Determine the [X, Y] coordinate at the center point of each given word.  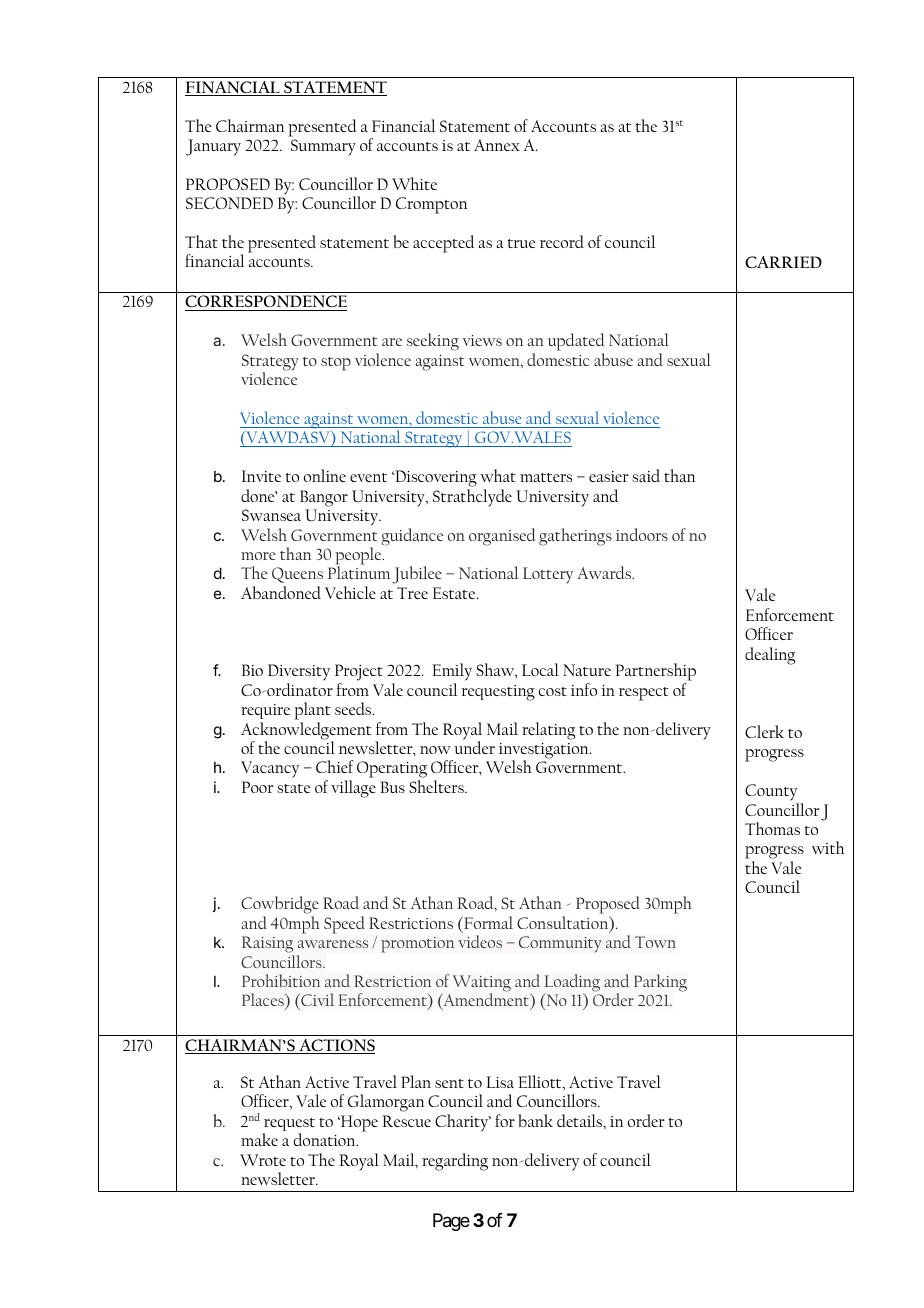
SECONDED [229, 203]
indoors [642, 534]
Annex [497, 145]
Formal [487, 922]
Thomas [772, 828]
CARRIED [783, 262]
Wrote [263, 1160]
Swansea [271, 515]
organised [502, 537]
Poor [258, 787]
